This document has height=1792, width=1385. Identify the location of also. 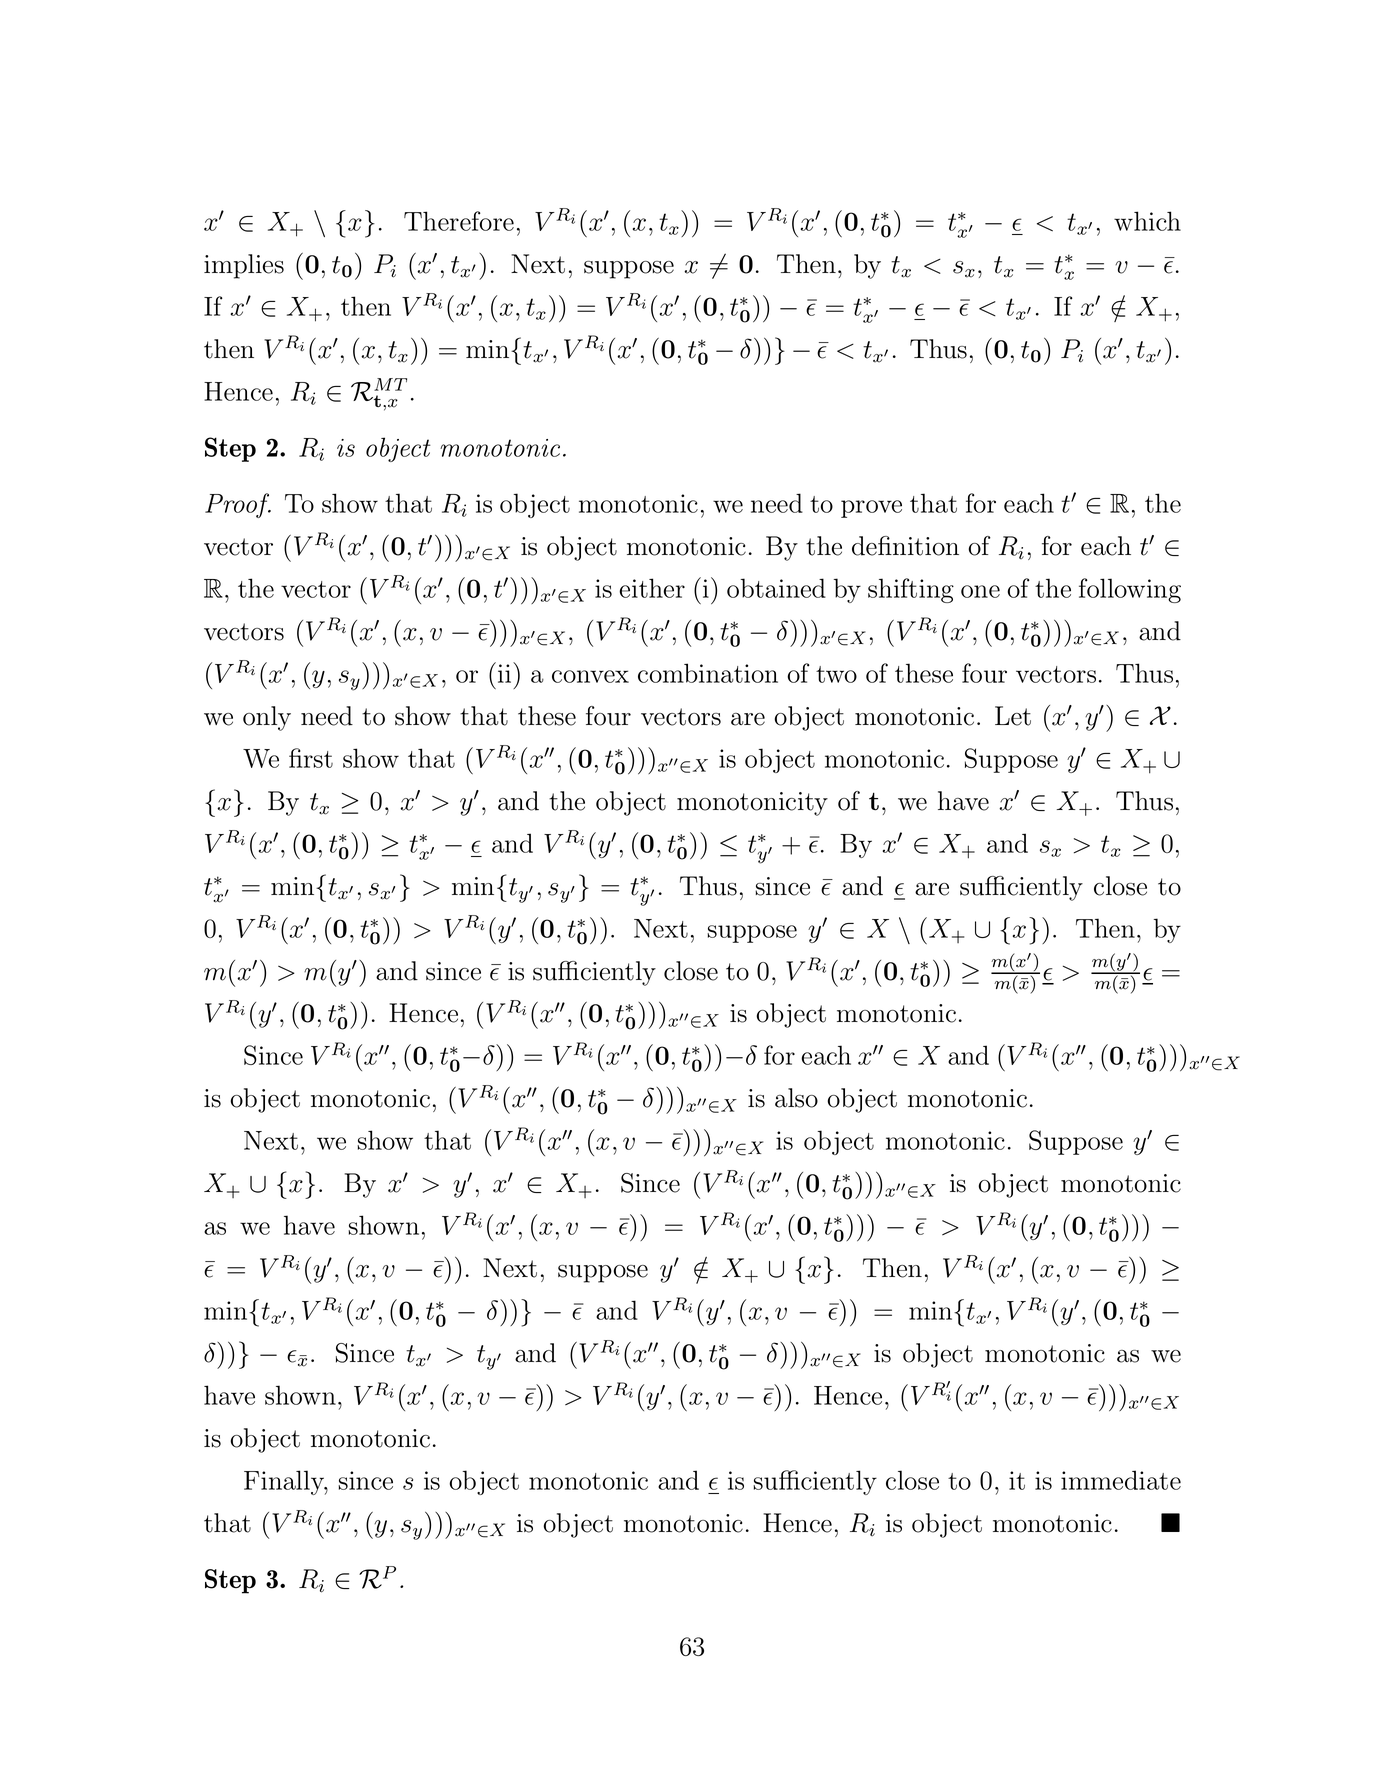
(796, 1098).
